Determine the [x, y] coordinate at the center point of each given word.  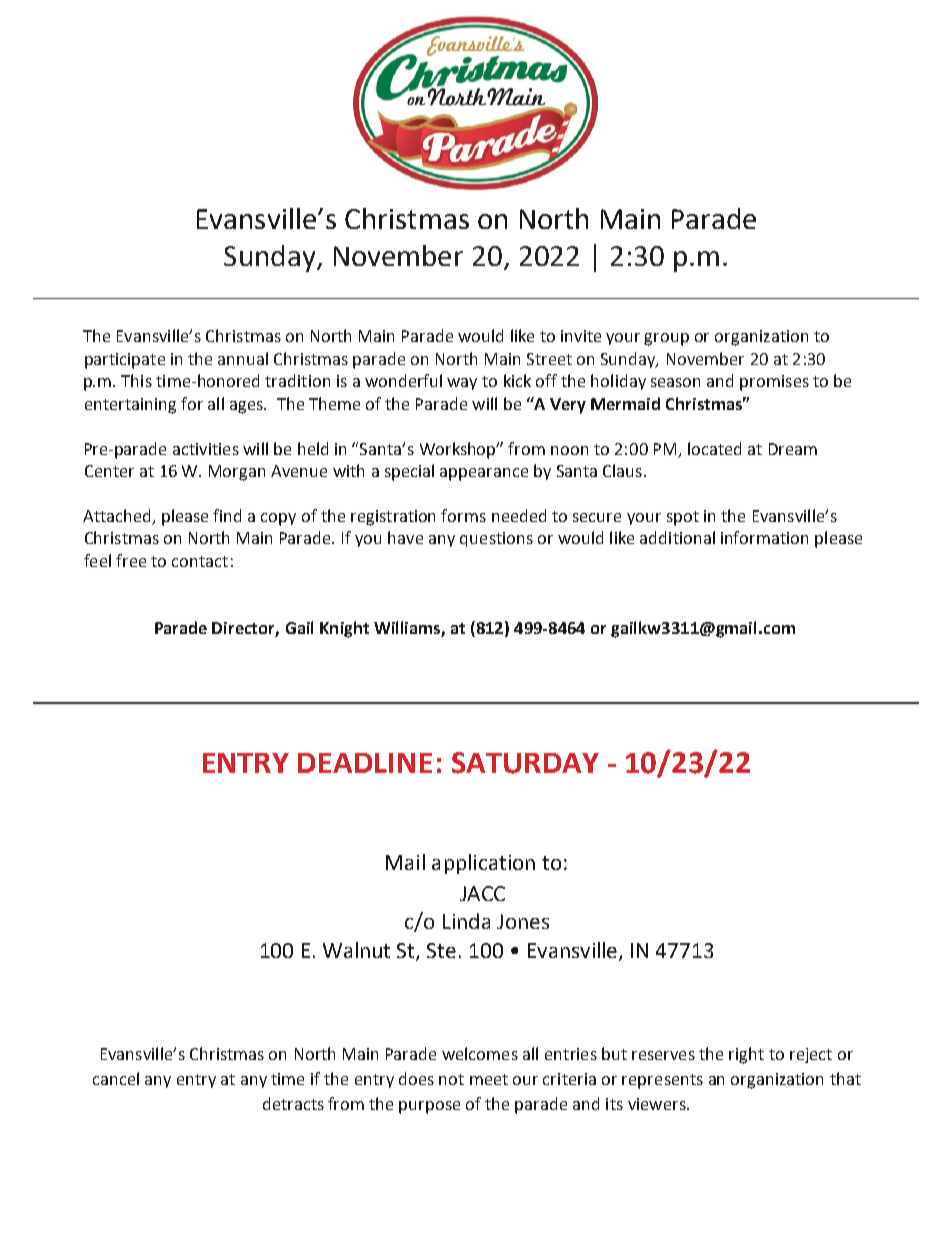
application [483, 864]
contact [200, 561]
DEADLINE [365, 763]
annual [243, 358]
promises [774, 383]
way [462, 384]
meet [489, 1079]
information [764, 537]
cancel [116, 1078]
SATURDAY [525, 763]
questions [496, 539]
